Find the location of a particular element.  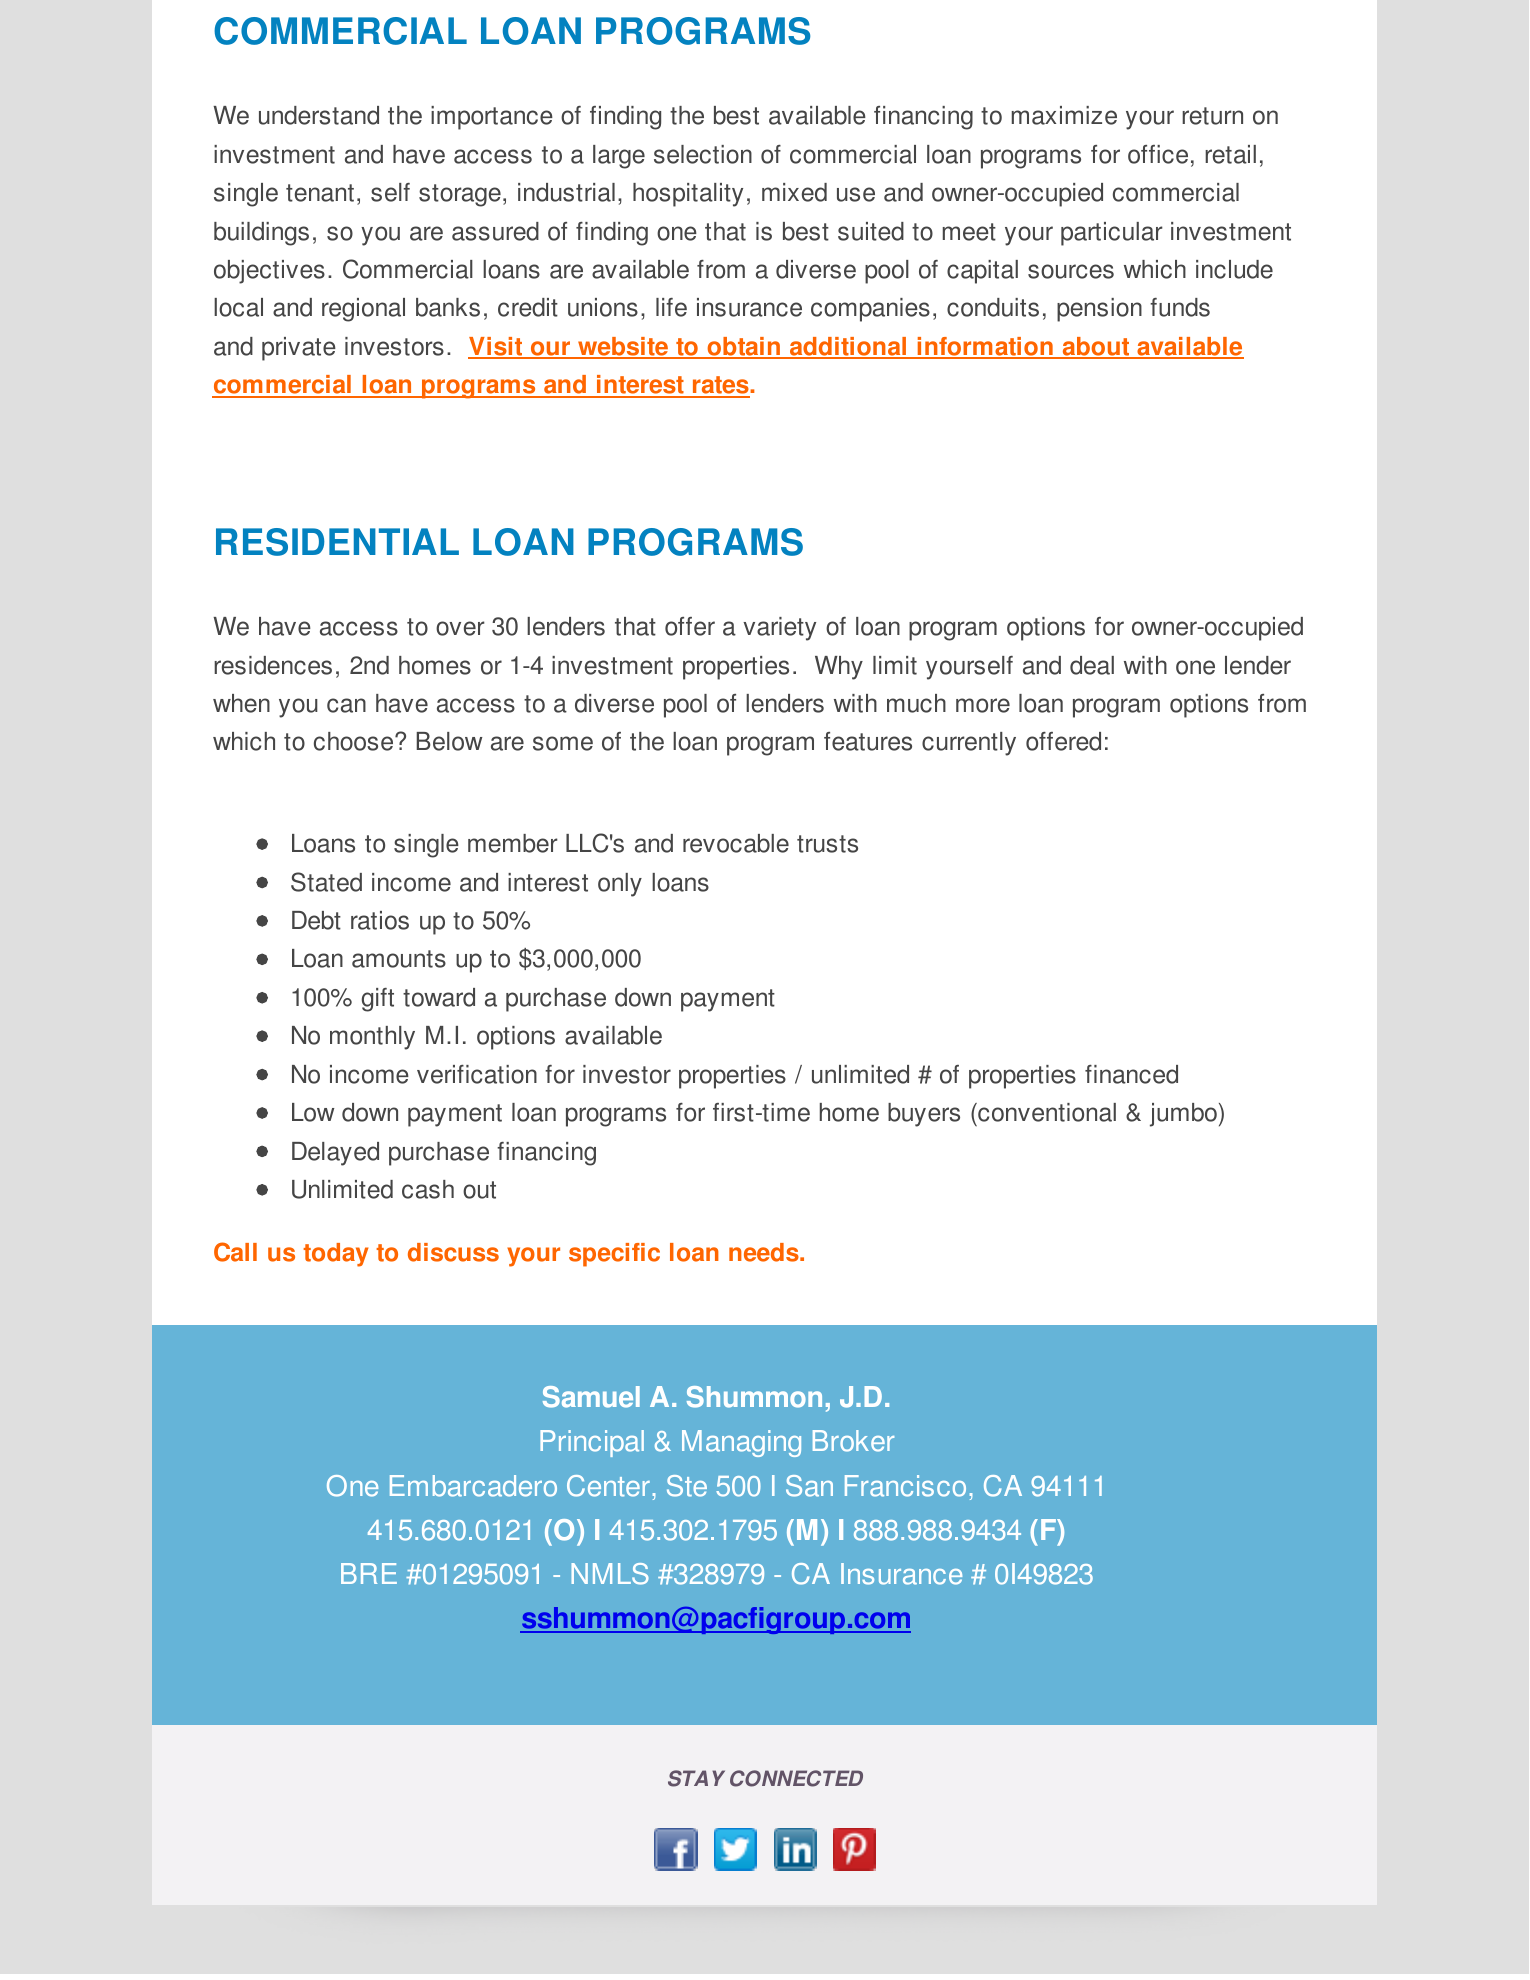

deal is located at coordinates (1092, 665).
